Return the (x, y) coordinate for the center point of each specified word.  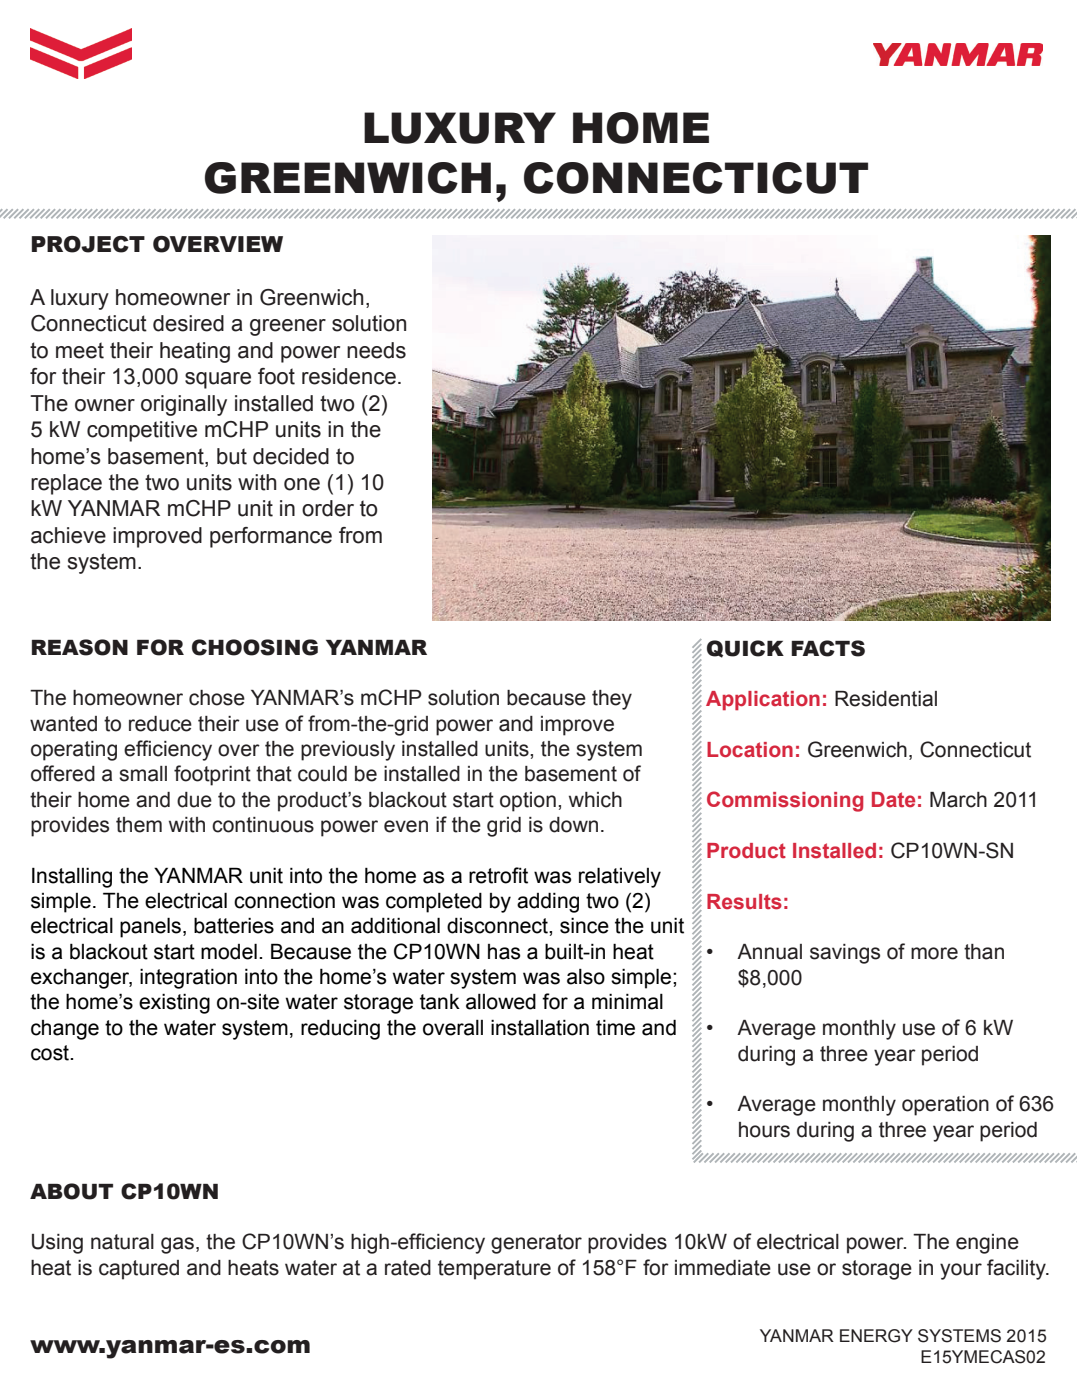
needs (376, 350)
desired (188, 323)
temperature (494, 1270)
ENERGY (876, 1336)
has (504, 952)
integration (188, 979)
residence (349, 376)
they (612, 700)
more (934, 953)
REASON (80, 647)
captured (139, 1270)
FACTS (828, 648)
